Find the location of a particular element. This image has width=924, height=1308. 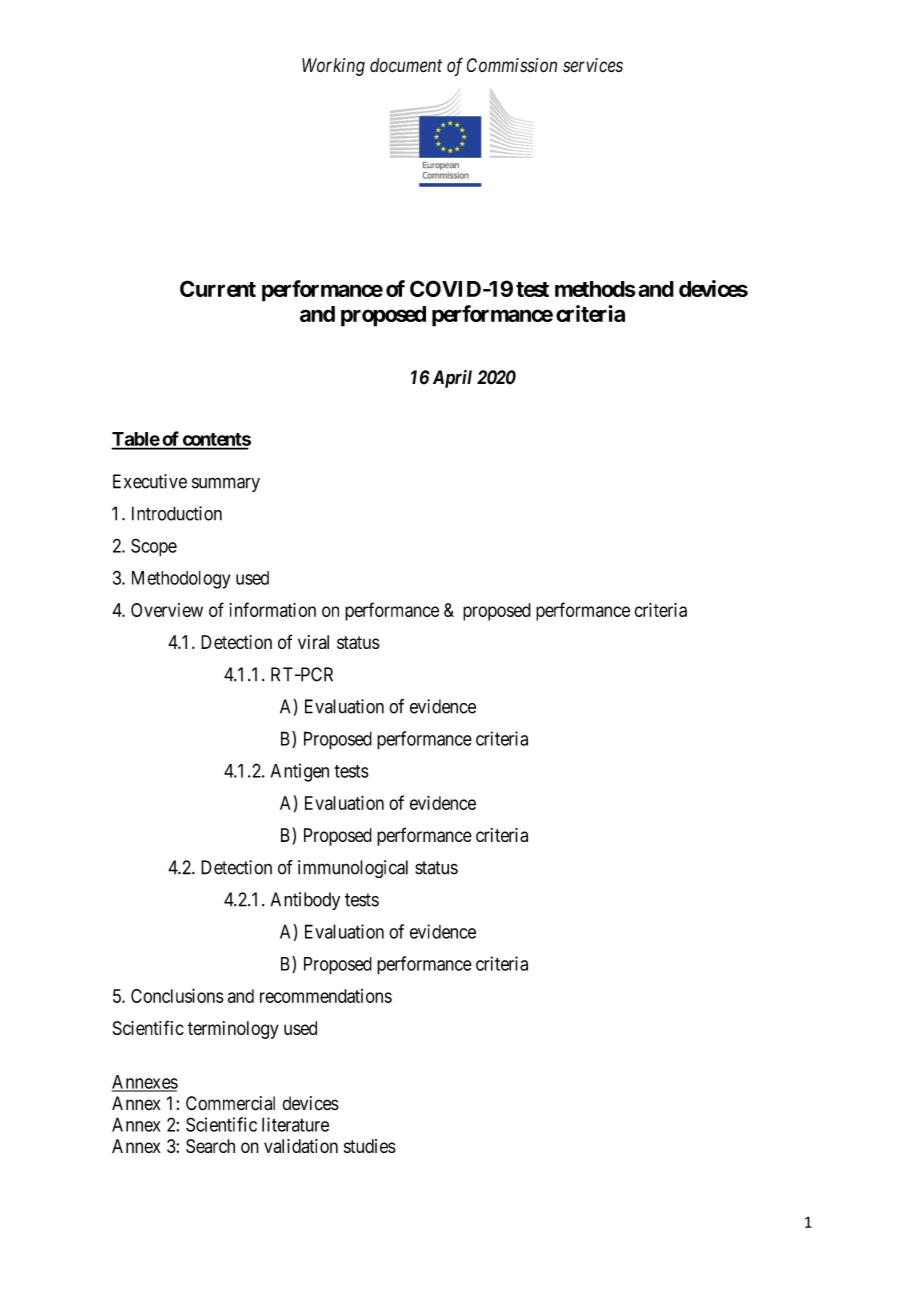

Commission is located at coordinates (512, 65).
